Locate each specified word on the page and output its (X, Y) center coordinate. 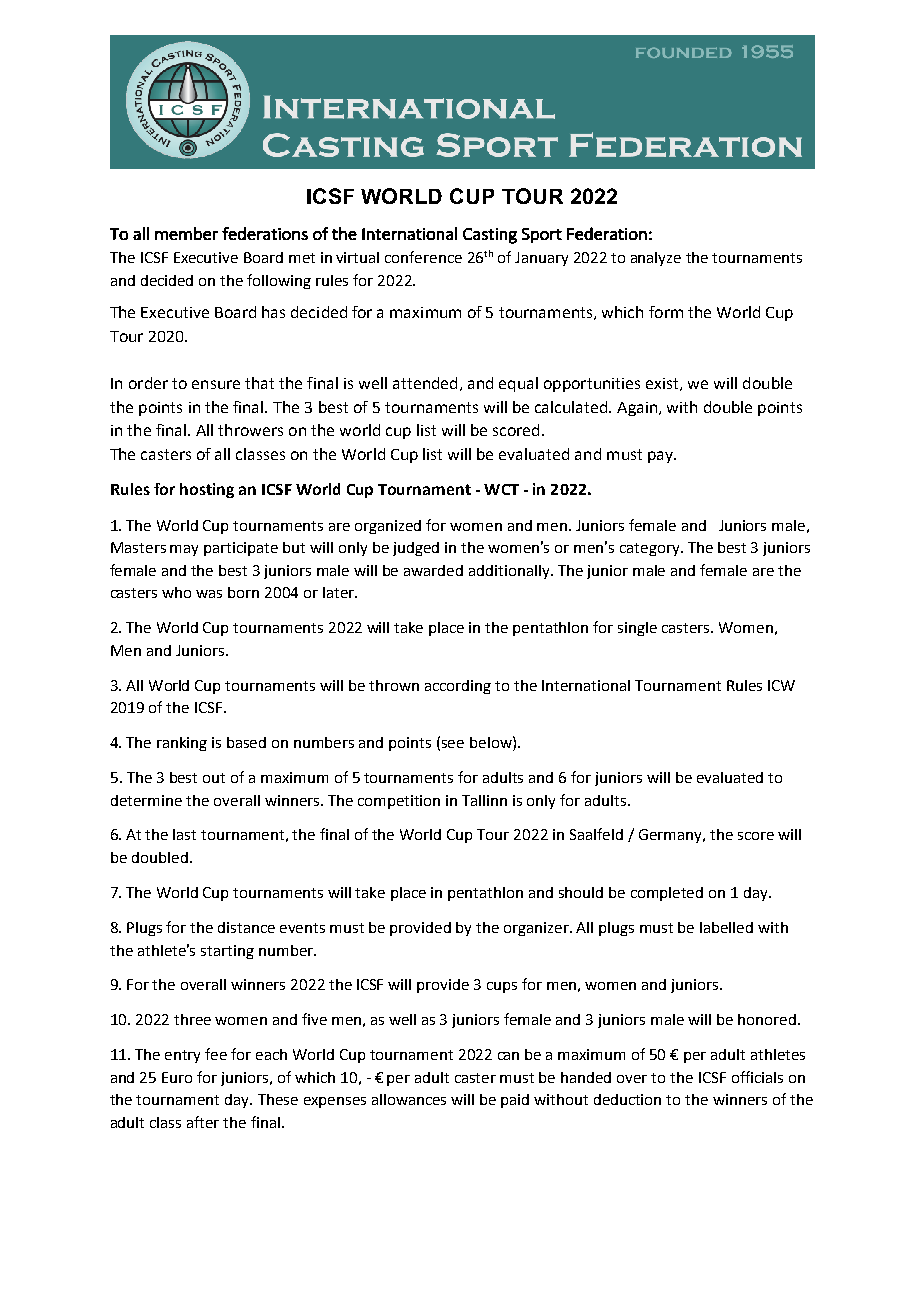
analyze (656, 259)
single (637, 629)
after (203, 1122)
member (186, 233)
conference (423, 257)
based (246, 742)
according (458, 687)
